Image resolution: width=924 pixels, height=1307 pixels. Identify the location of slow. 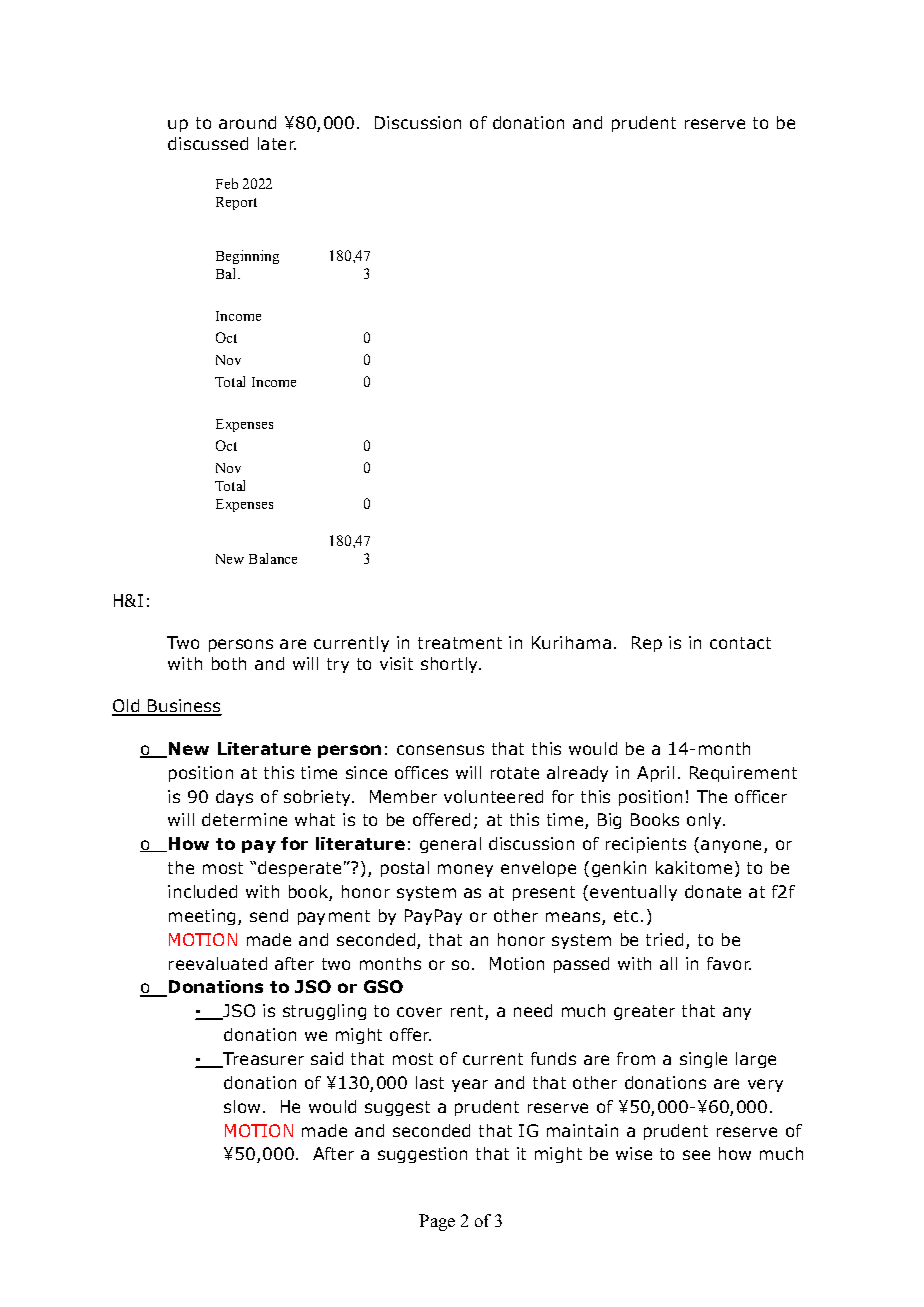
(242, 1106).
